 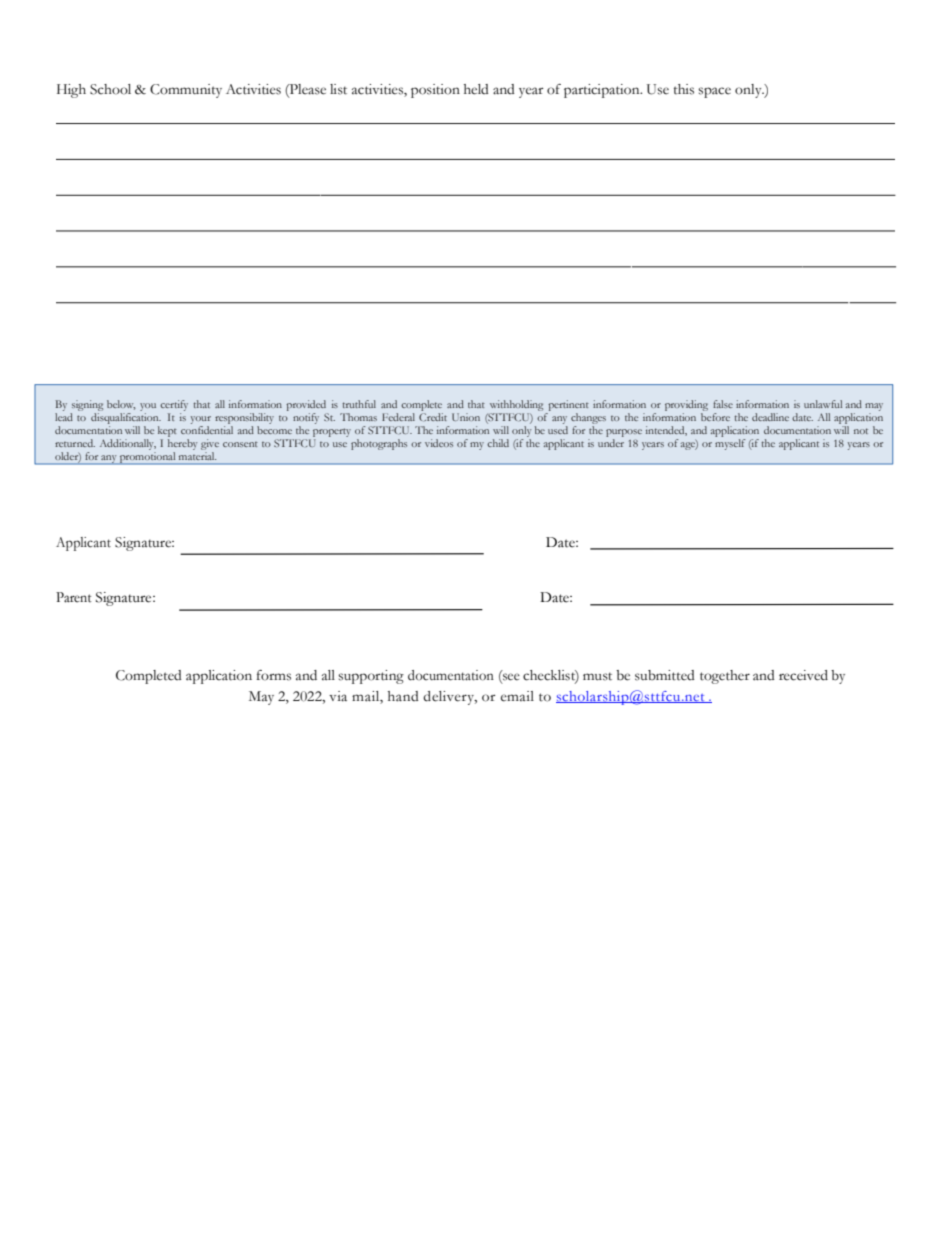 What do you see at coordinates (121, 405) in the document?
I see `below` at bounding box center [121, 405].
